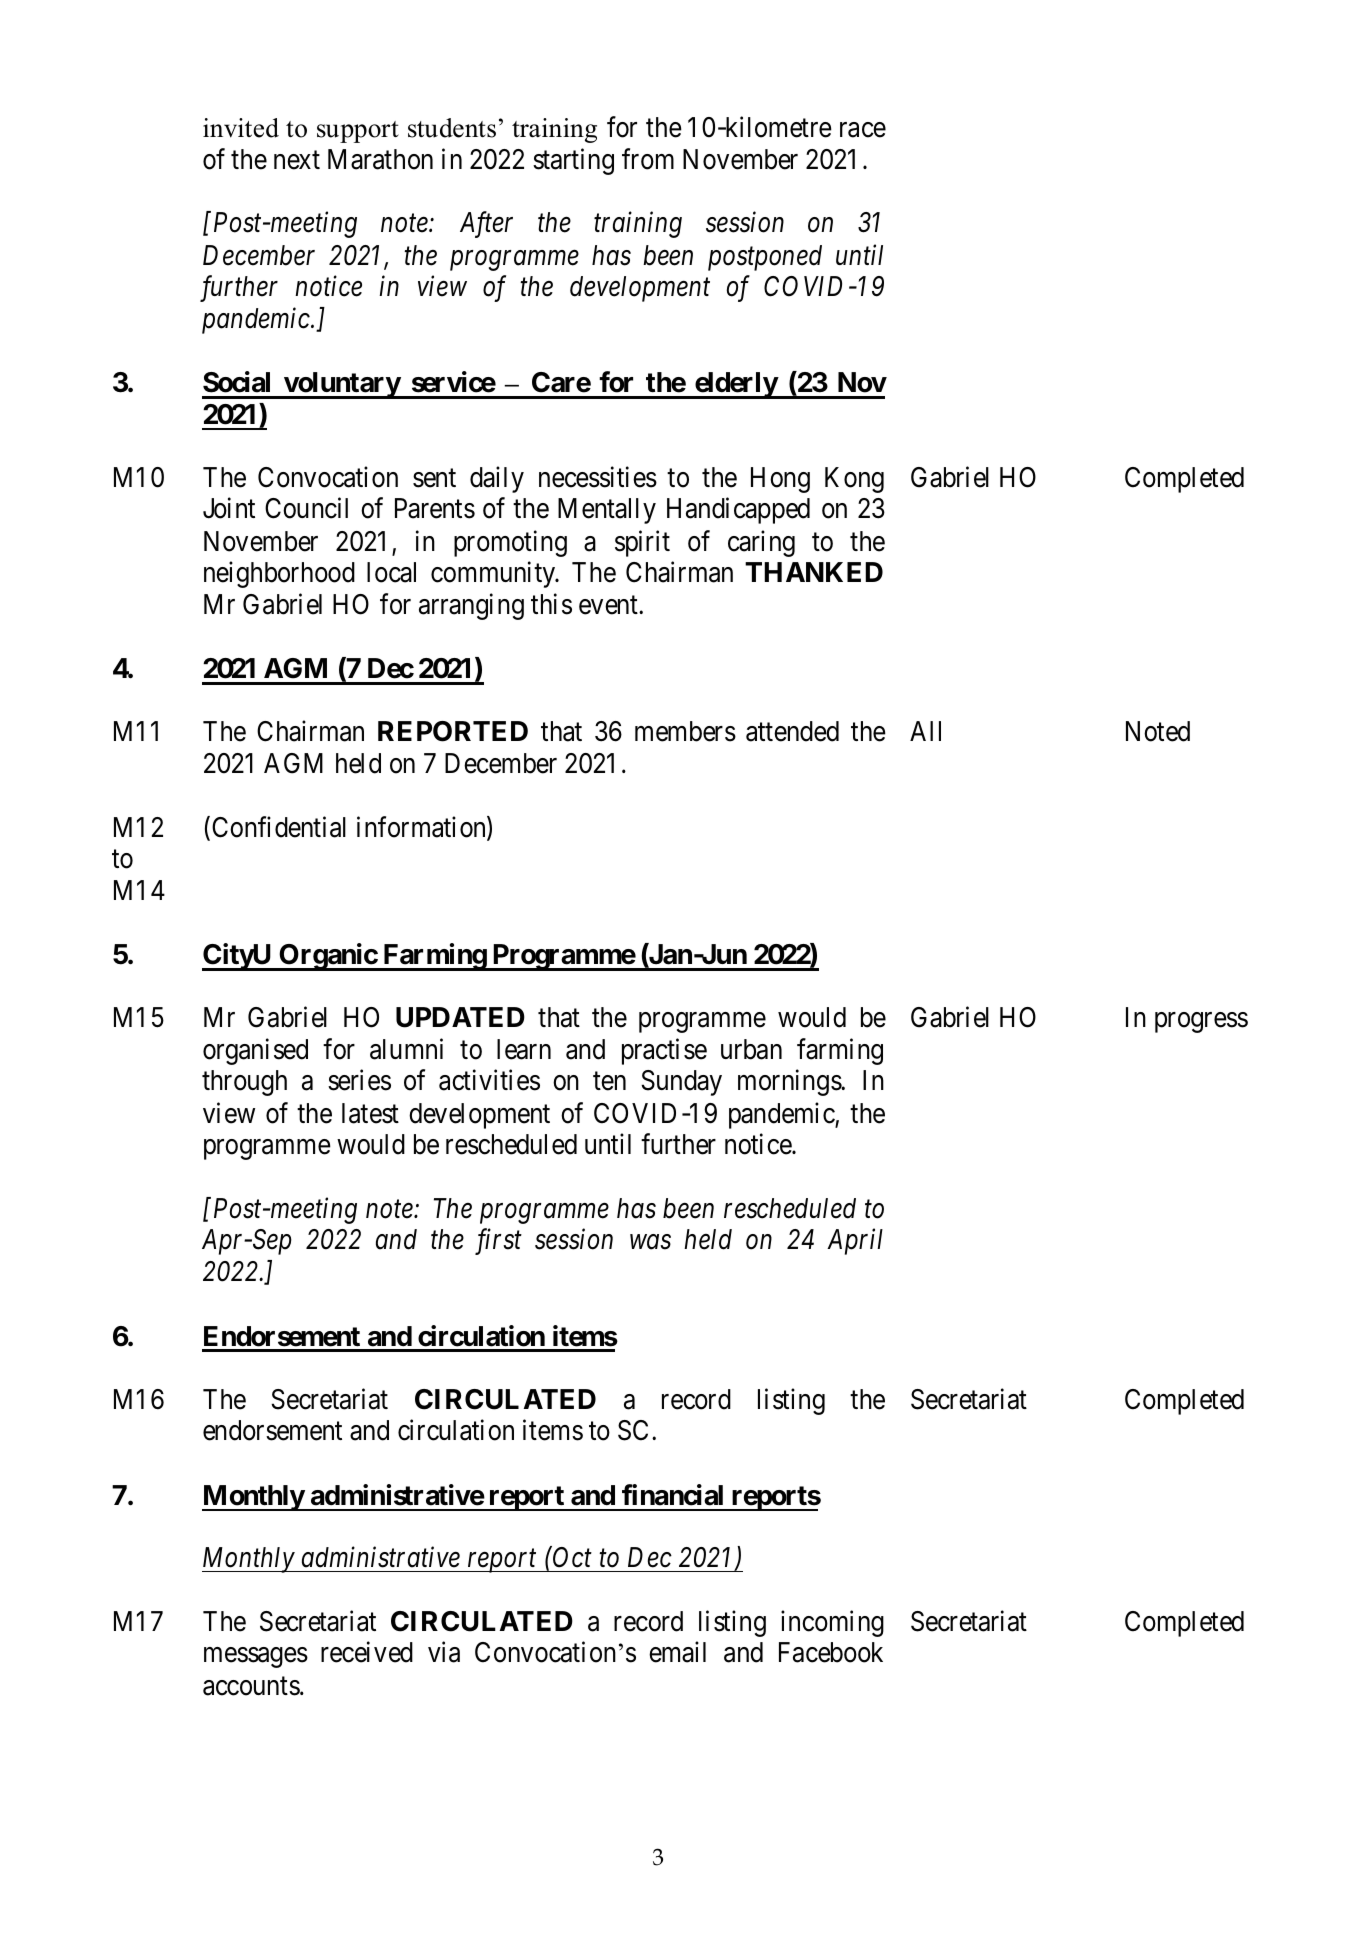 The image size is (1371, 1938). What do you see at coordinates (256, 1658) in the image?
I see `messages` at bounding box center [256, 1658].
